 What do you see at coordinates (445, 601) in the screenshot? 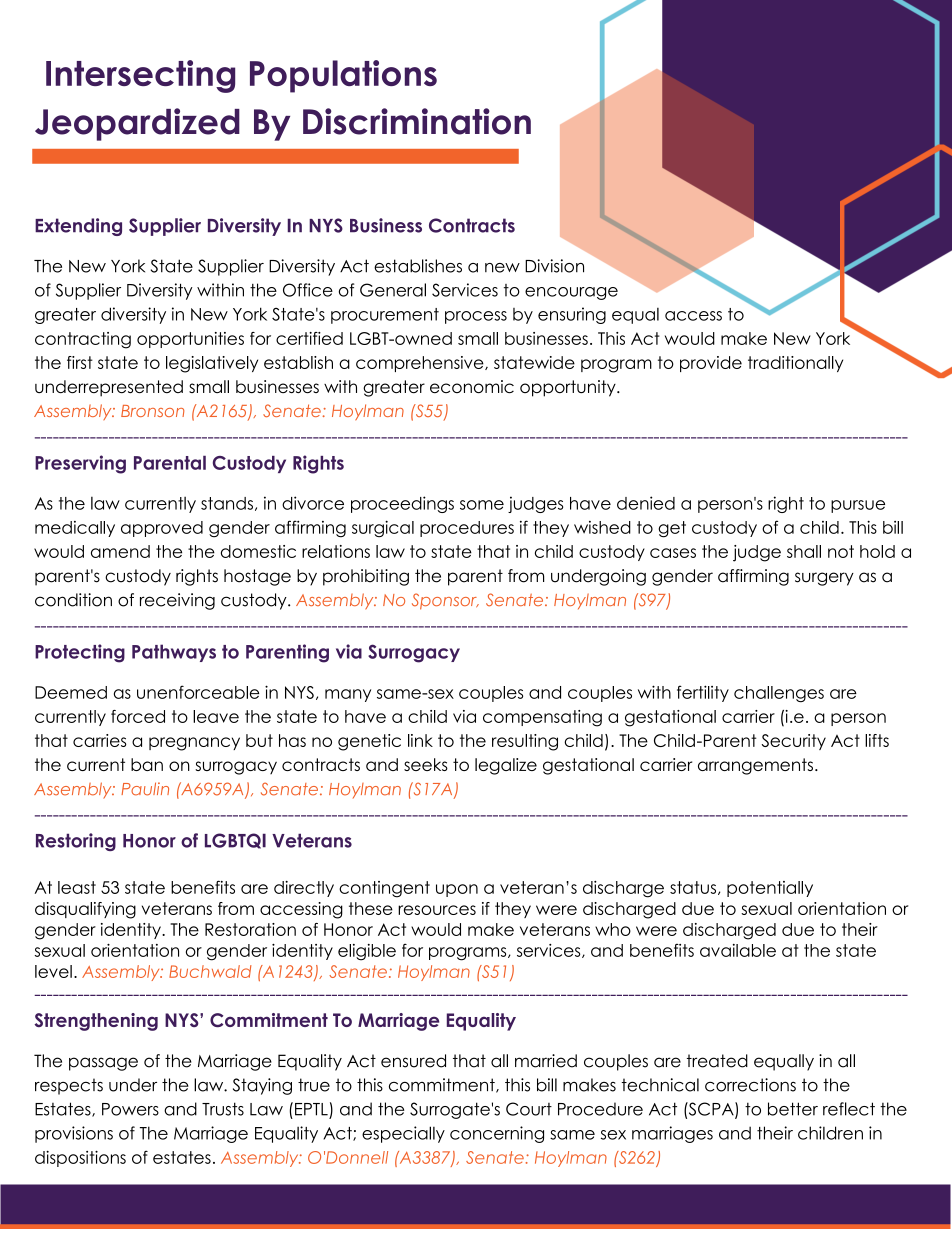
I see `Sponsor` at bounding box center [445, 601].
